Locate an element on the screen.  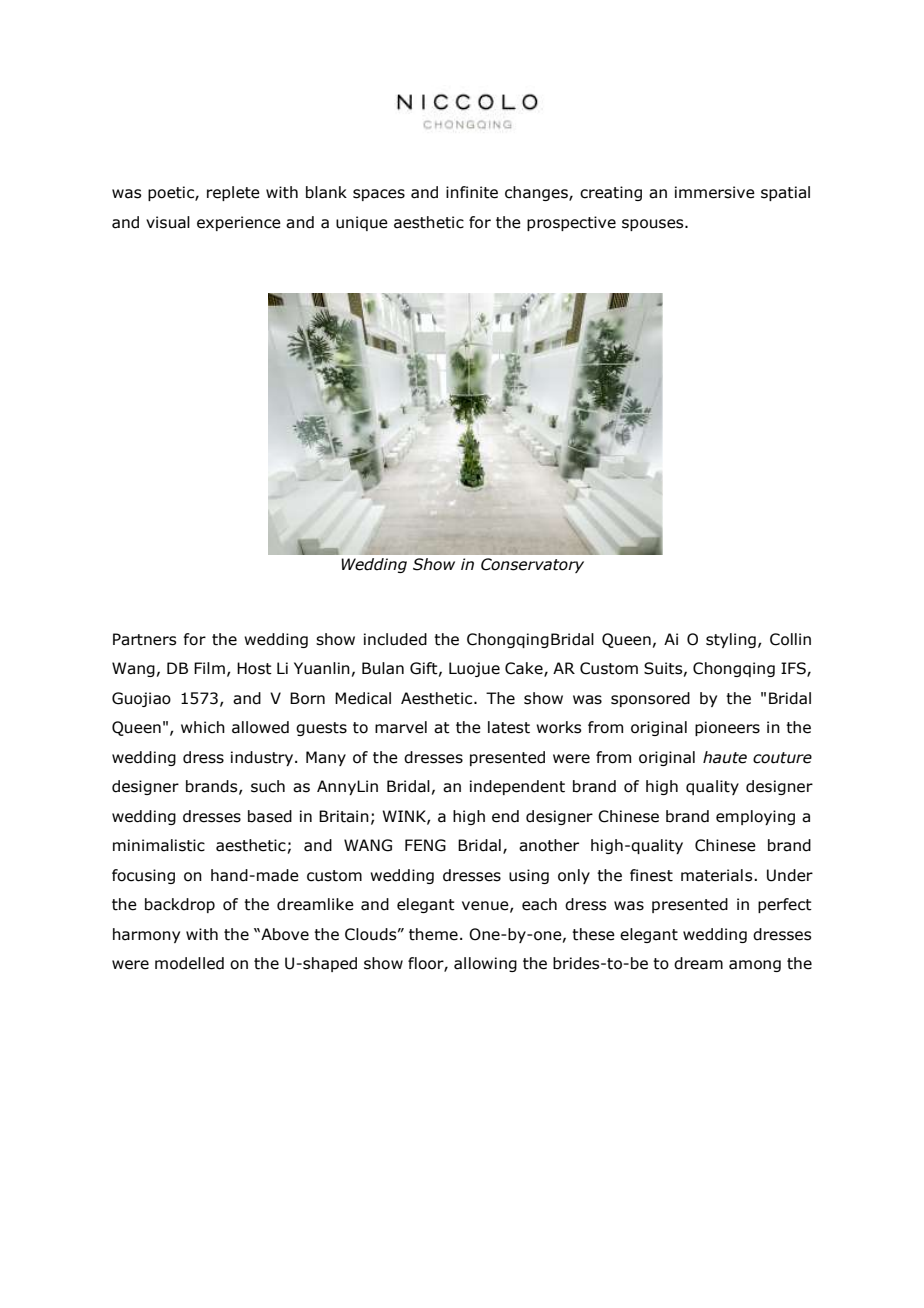
modelled is located at coordinates (189, 963).
